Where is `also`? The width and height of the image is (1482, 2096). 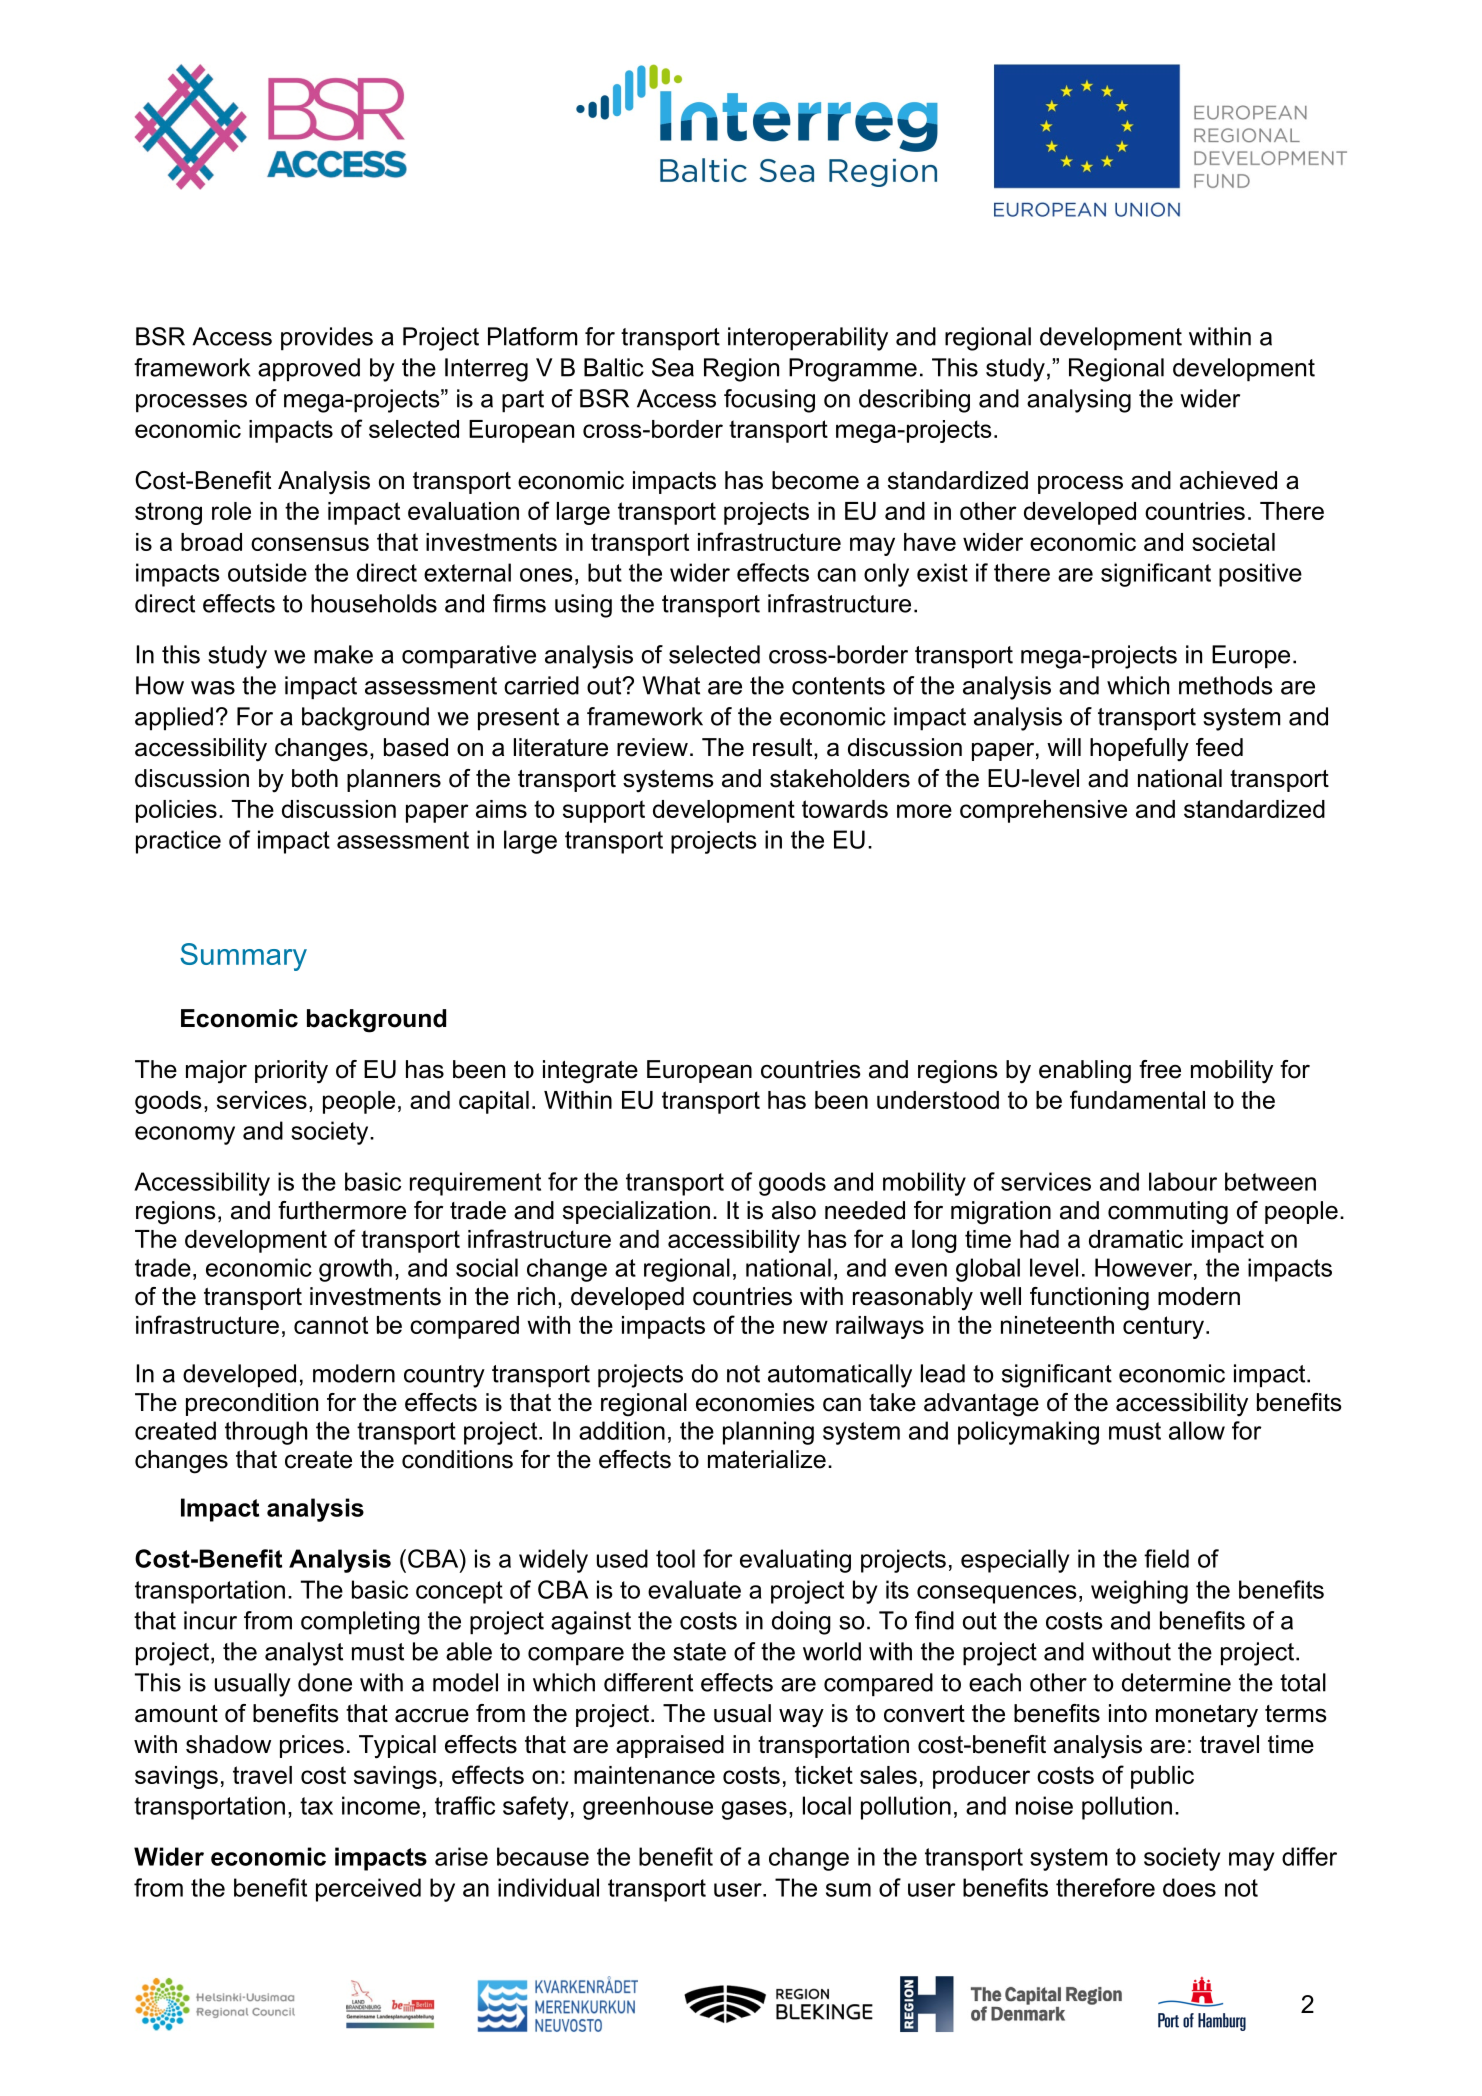 also is located at coordinates (794, 1210).
